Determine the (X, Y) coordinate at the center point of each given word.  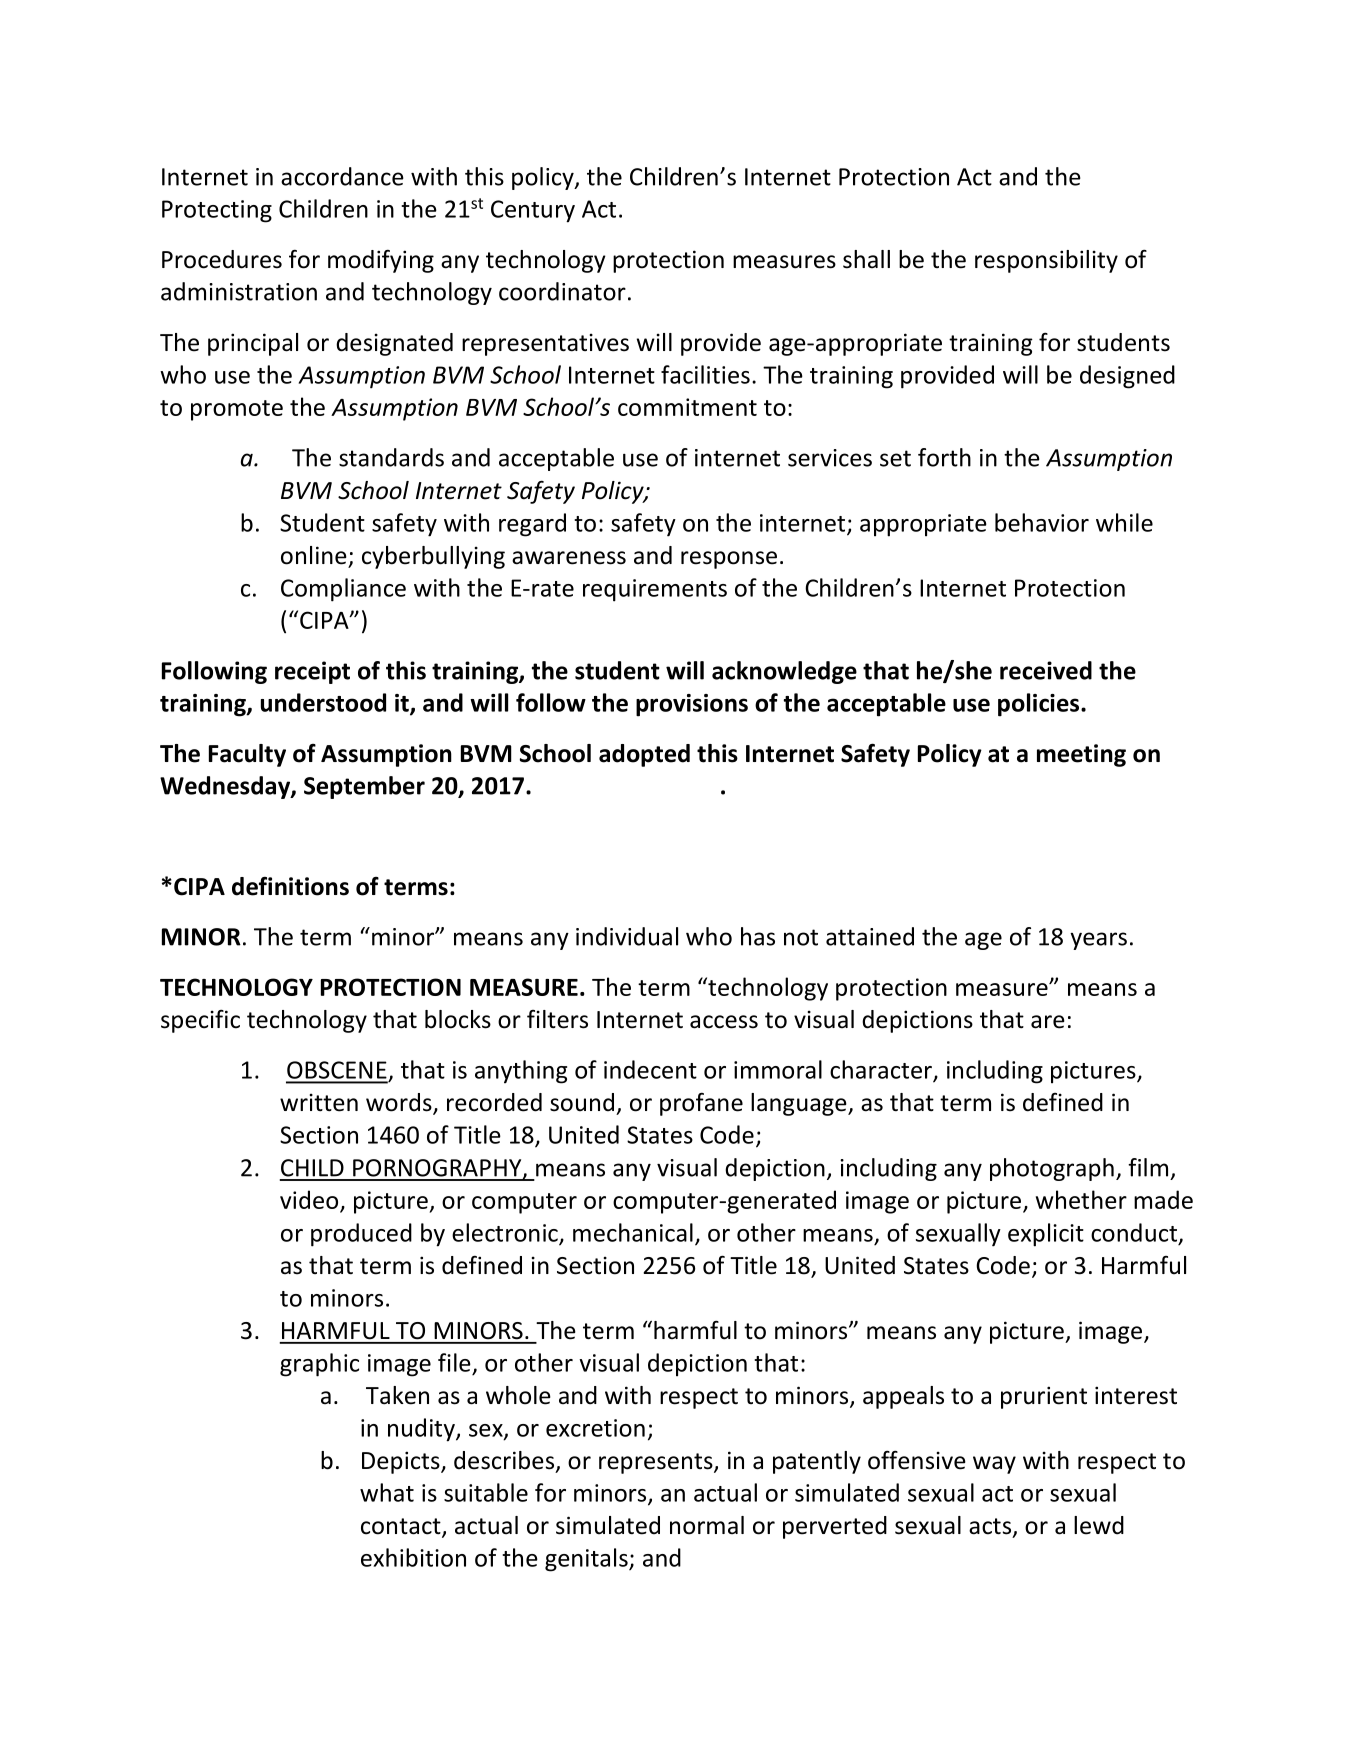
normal (707, 1525)
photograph (1052, 1169)
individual (627, 936)
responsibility (1046, 261)
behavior (1042, 522)
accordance (342, 176)
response (729, 560)
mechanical (633, 1232)
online (314, 555)
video (309, 1199)
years (1098, 941)
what (387, 1492)
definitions (290, 886)
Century (533, 211)
